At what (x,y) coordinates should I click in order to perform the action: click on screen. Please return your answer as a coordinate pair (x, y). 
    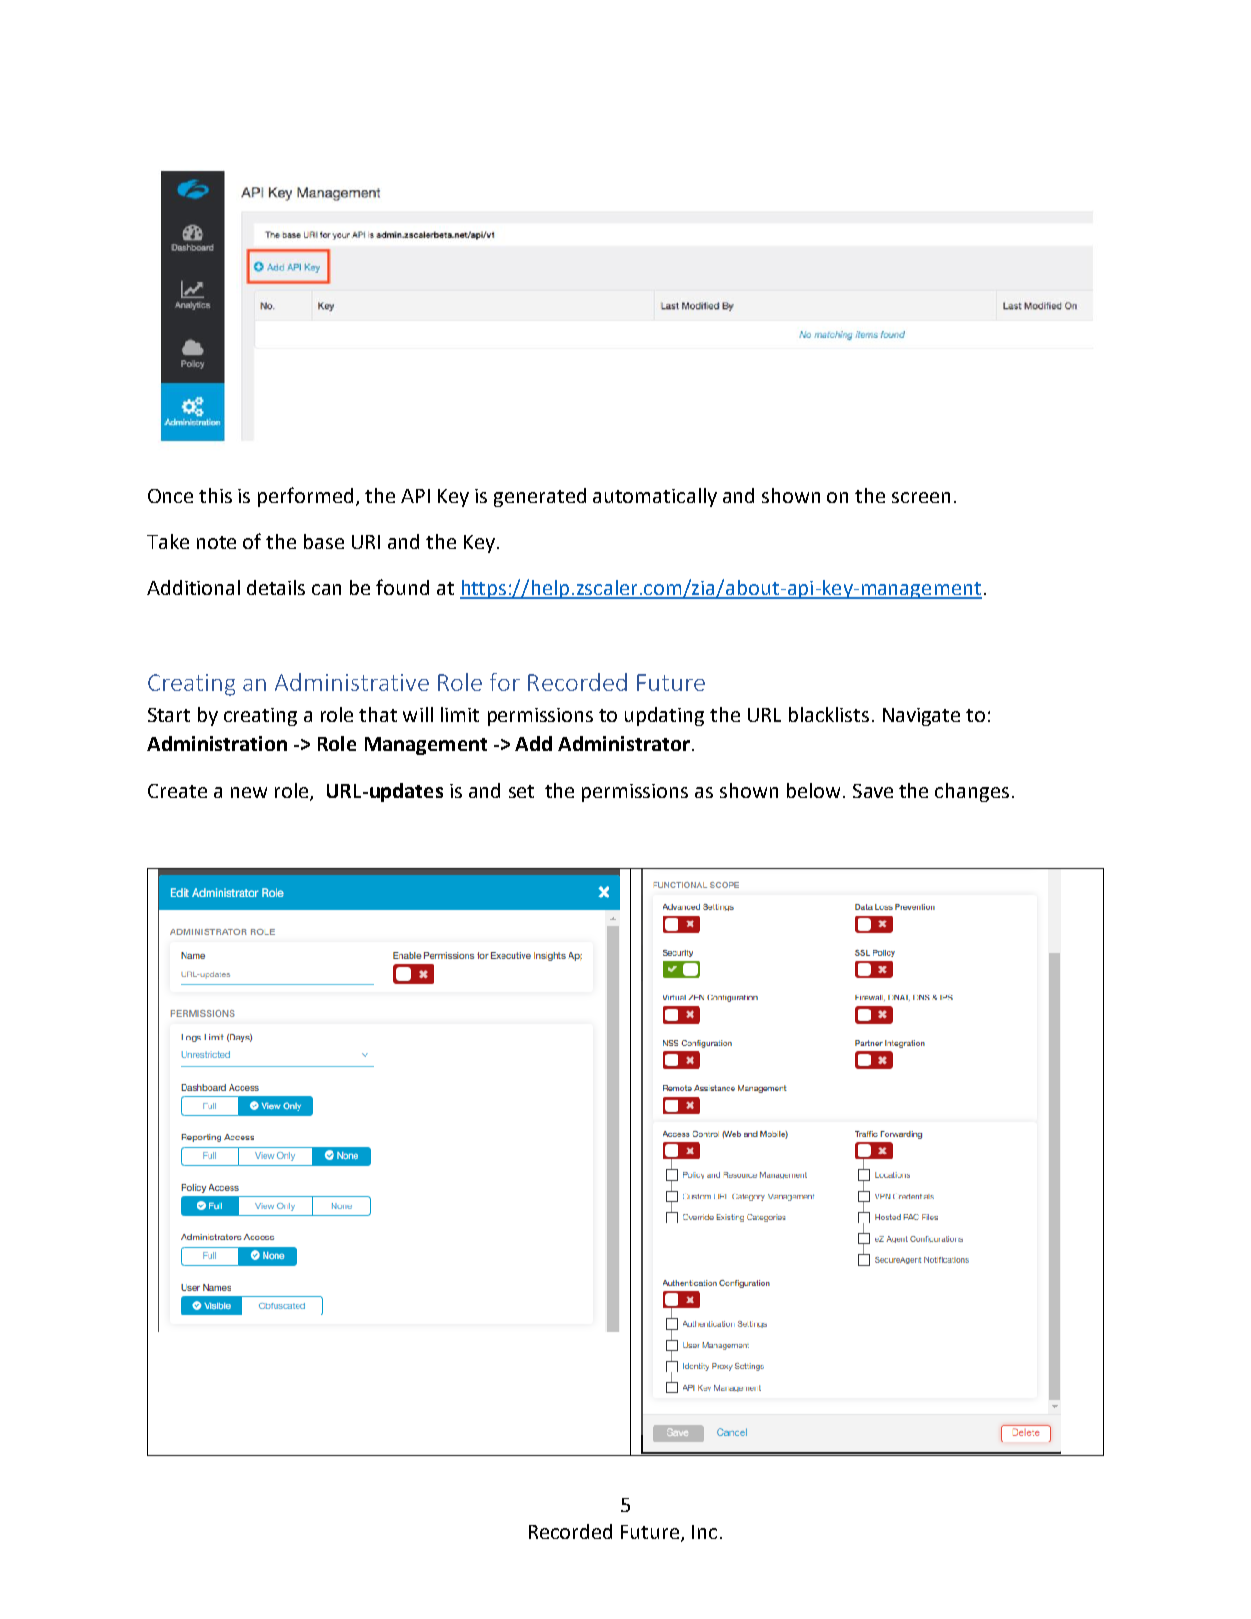
    Looking at the image, I should click on (921, 497).
